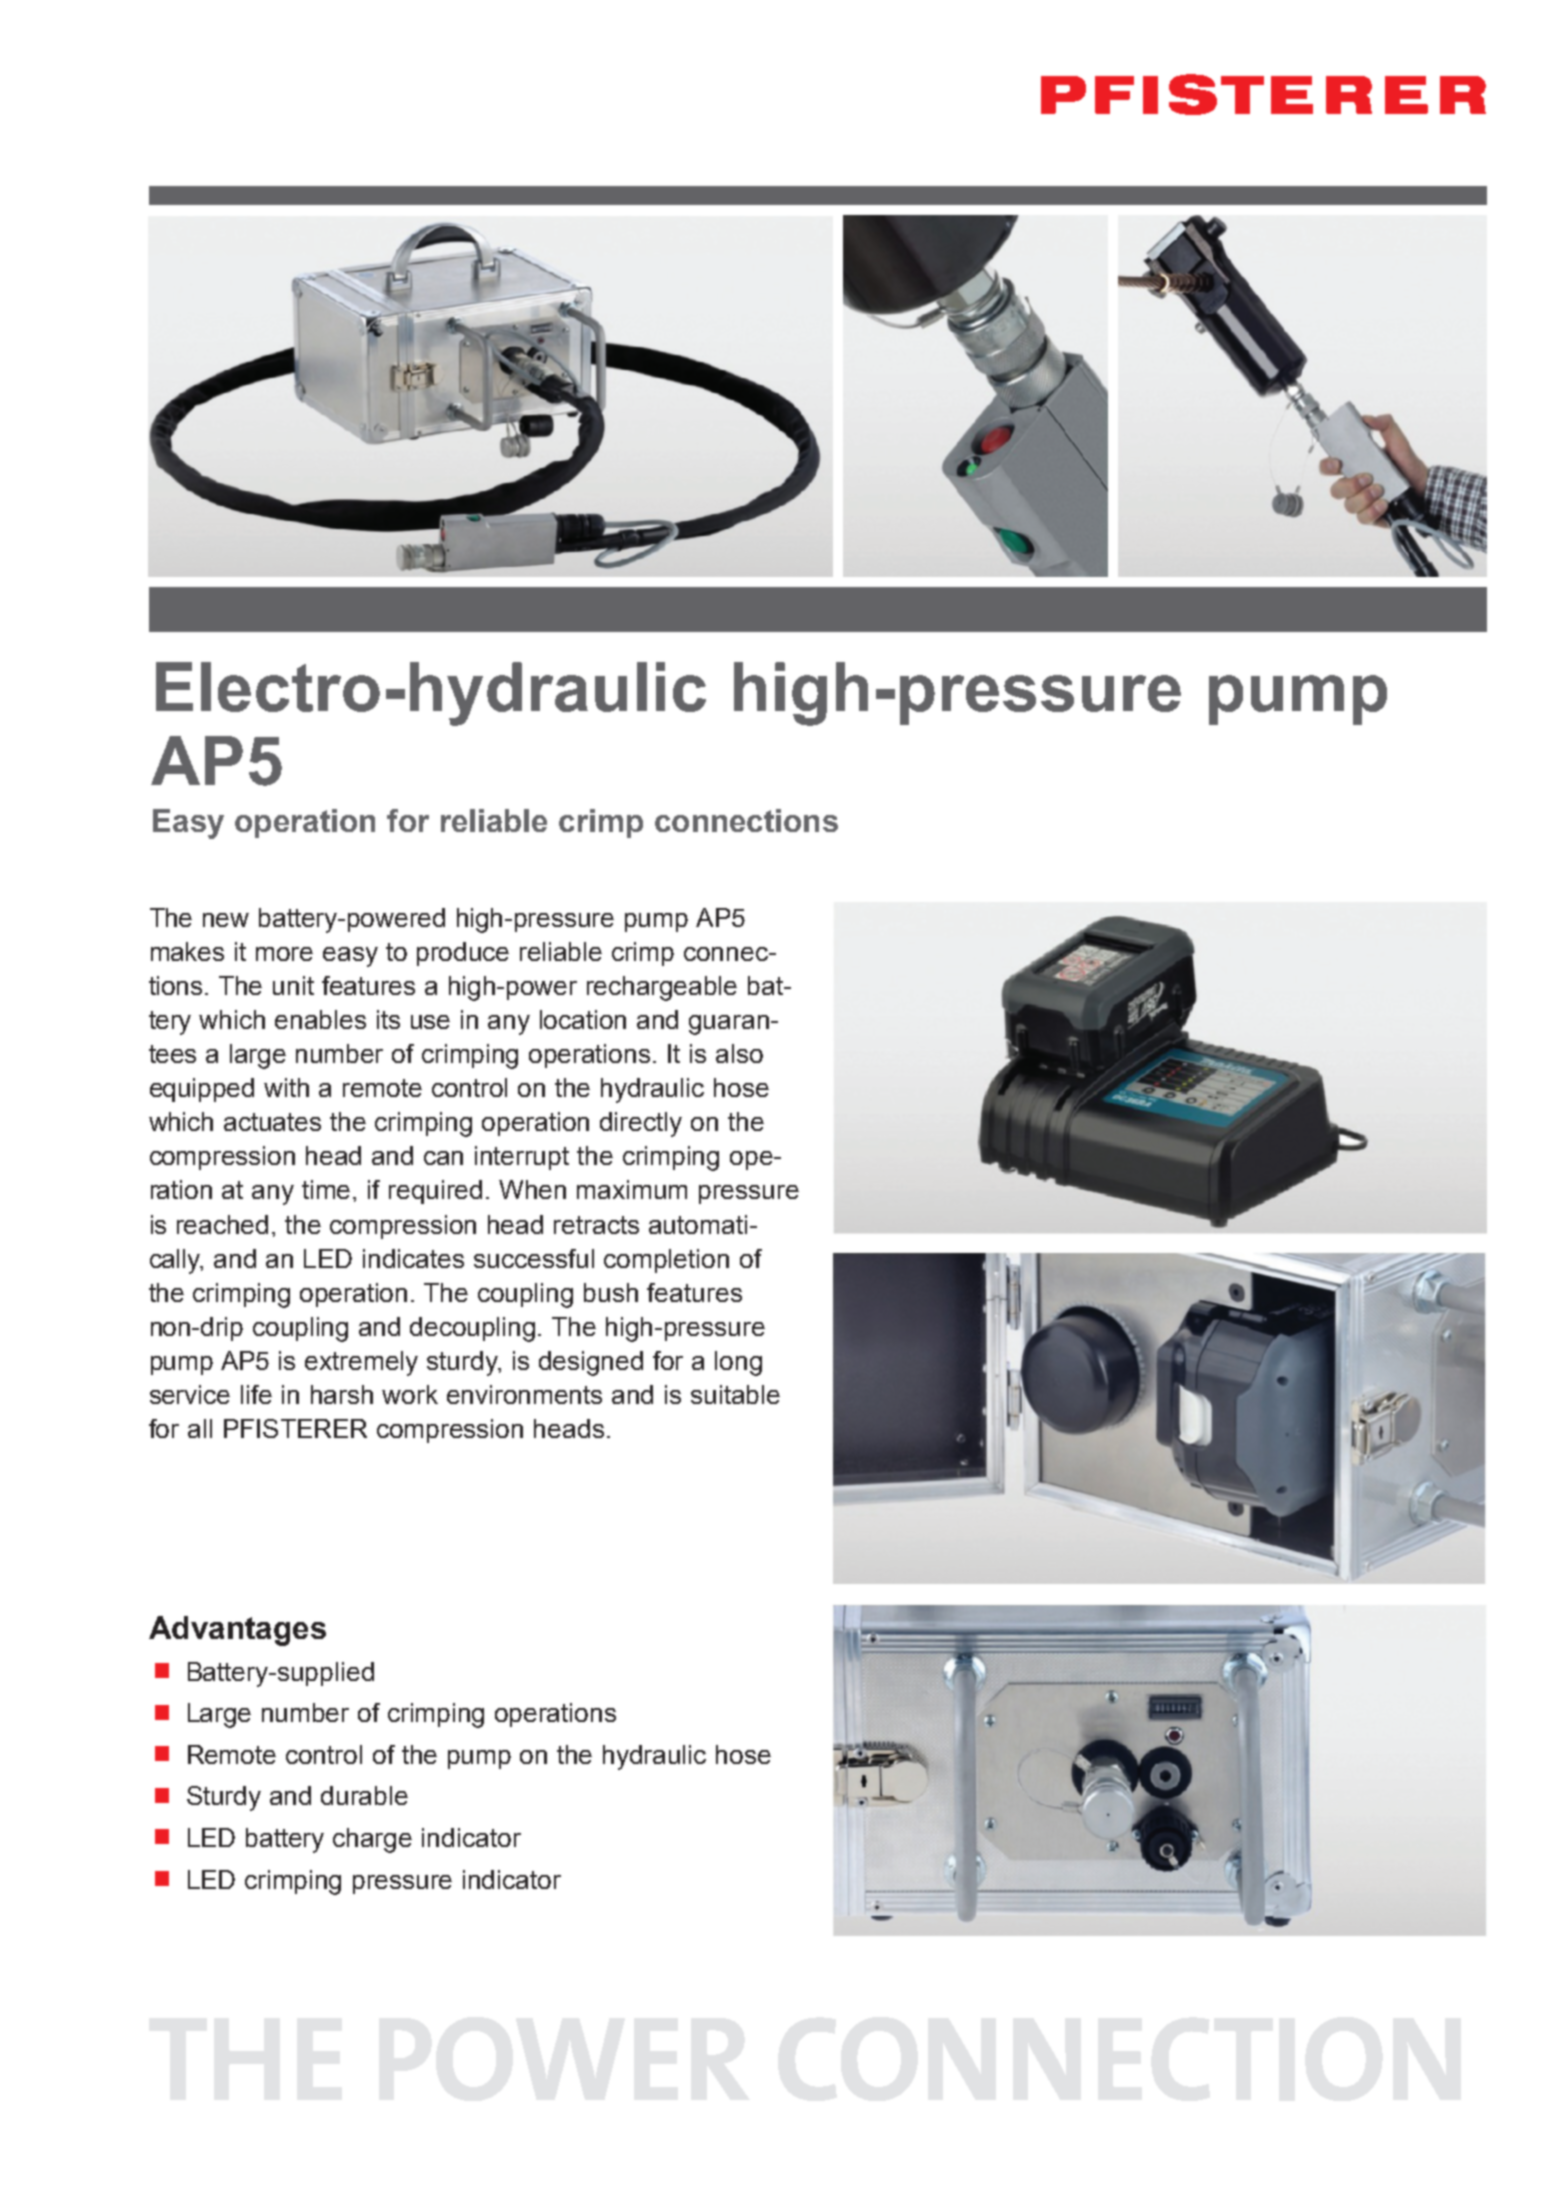 The width and height of the screenshot is (1561, 2208). I want to click on work, so click(410, 1394).
